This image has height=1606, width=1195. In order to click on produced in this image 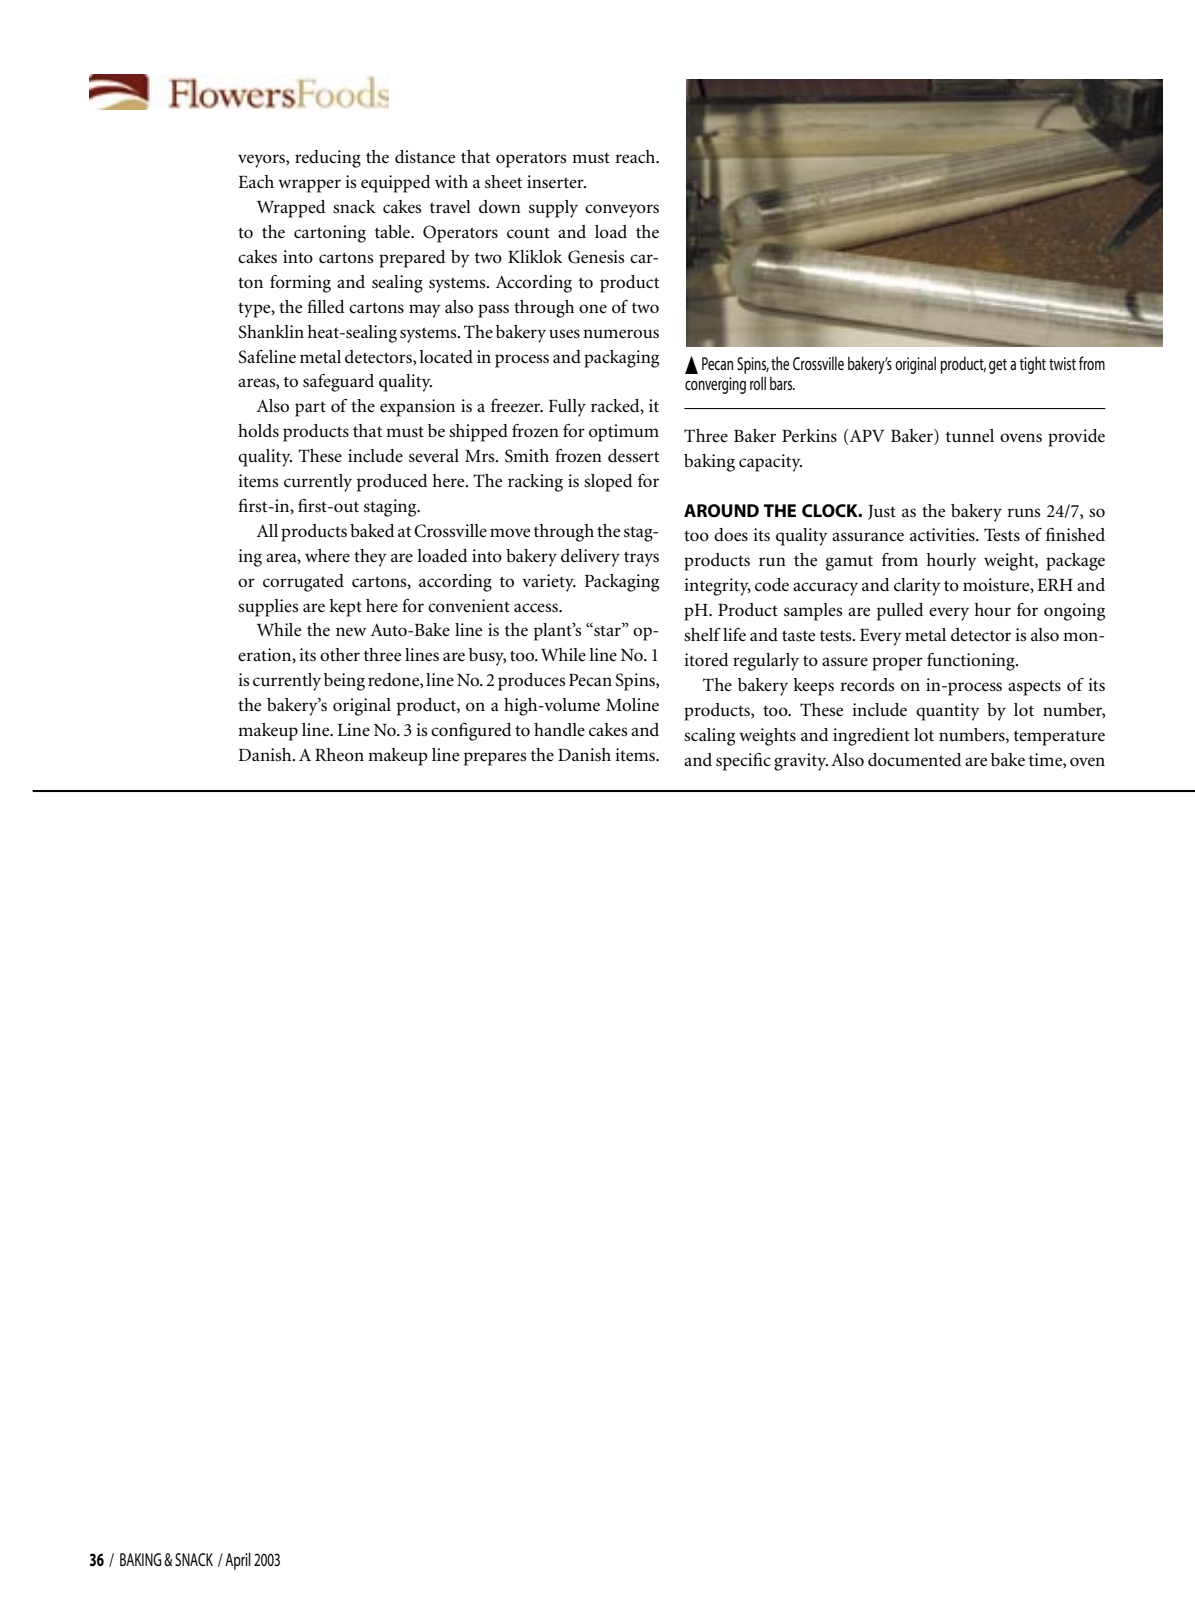, I will do `click(392, 483)`.
